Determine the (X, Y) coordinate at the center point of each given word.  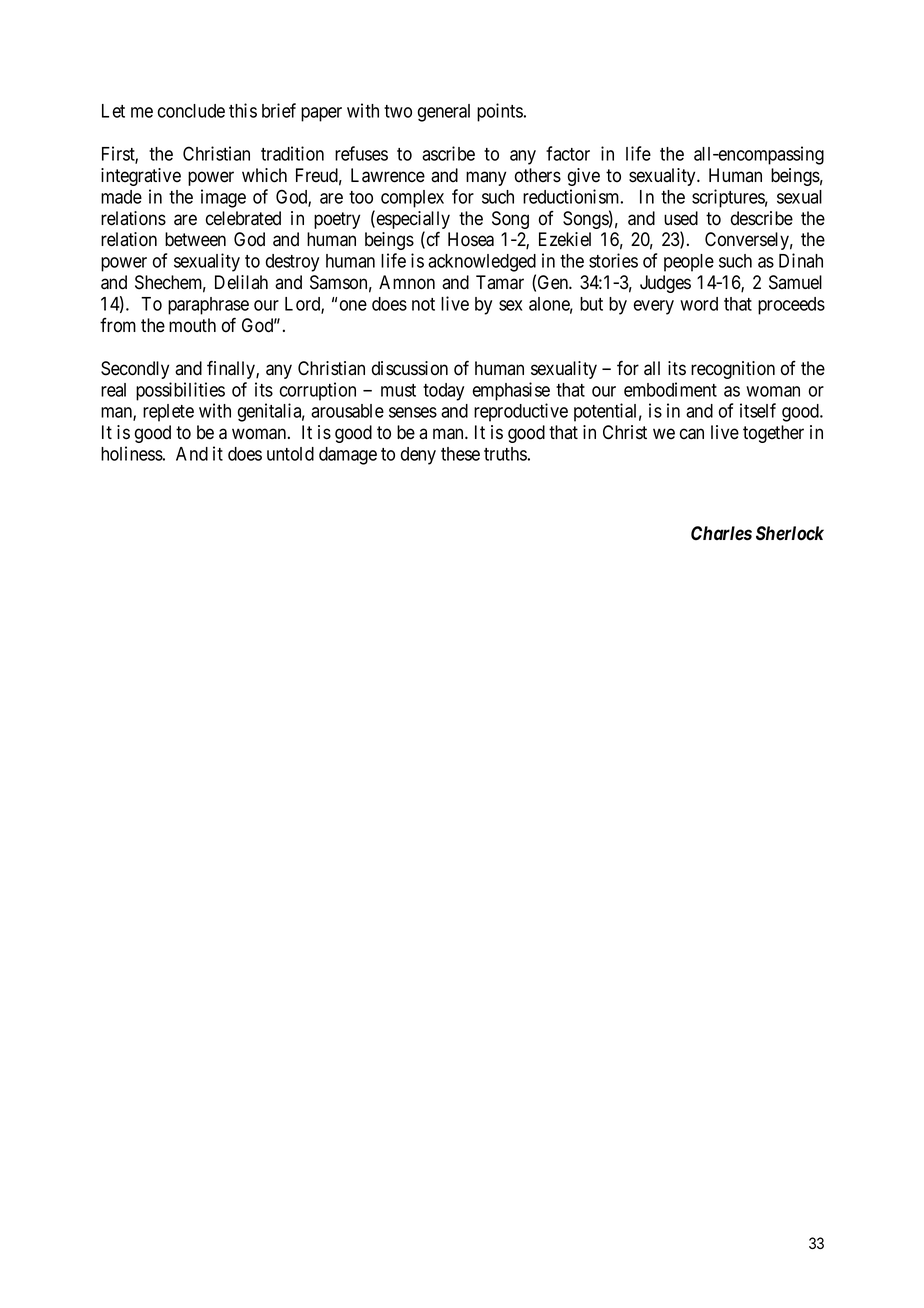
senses (413, 412)
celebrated (243, 218)
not (423, 304)
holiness (132, 453)
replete (168, 413)
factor (568, 153)
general (444, 113)
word (699, 304)
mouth (192, 325)
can (692, 434)
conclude (191, 111)
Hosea (471, 239)
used (681, 218)
